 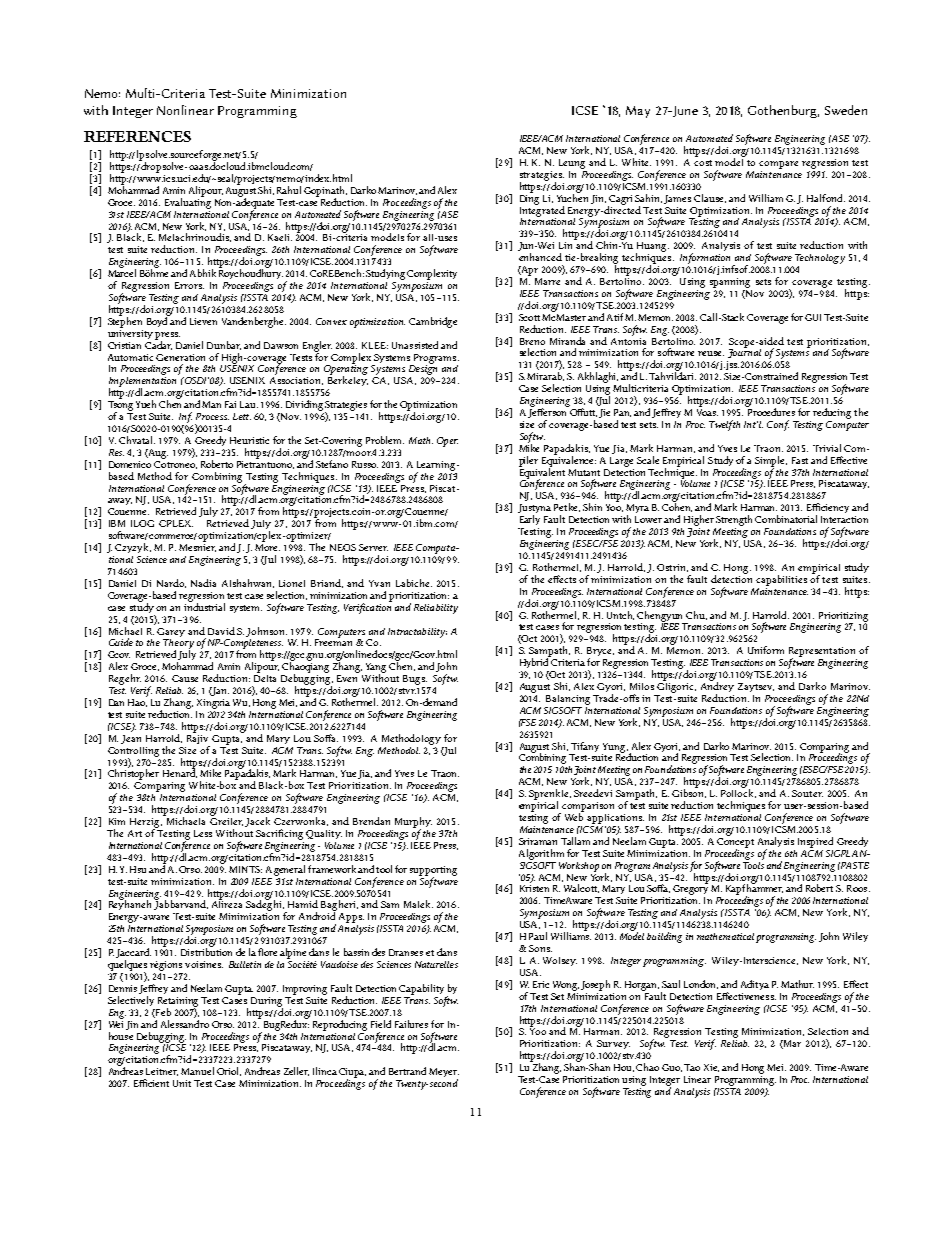 What do you see at coordinates (711, 1068) in the image?
I see `Xie` at bounding box center [711, 1068].
